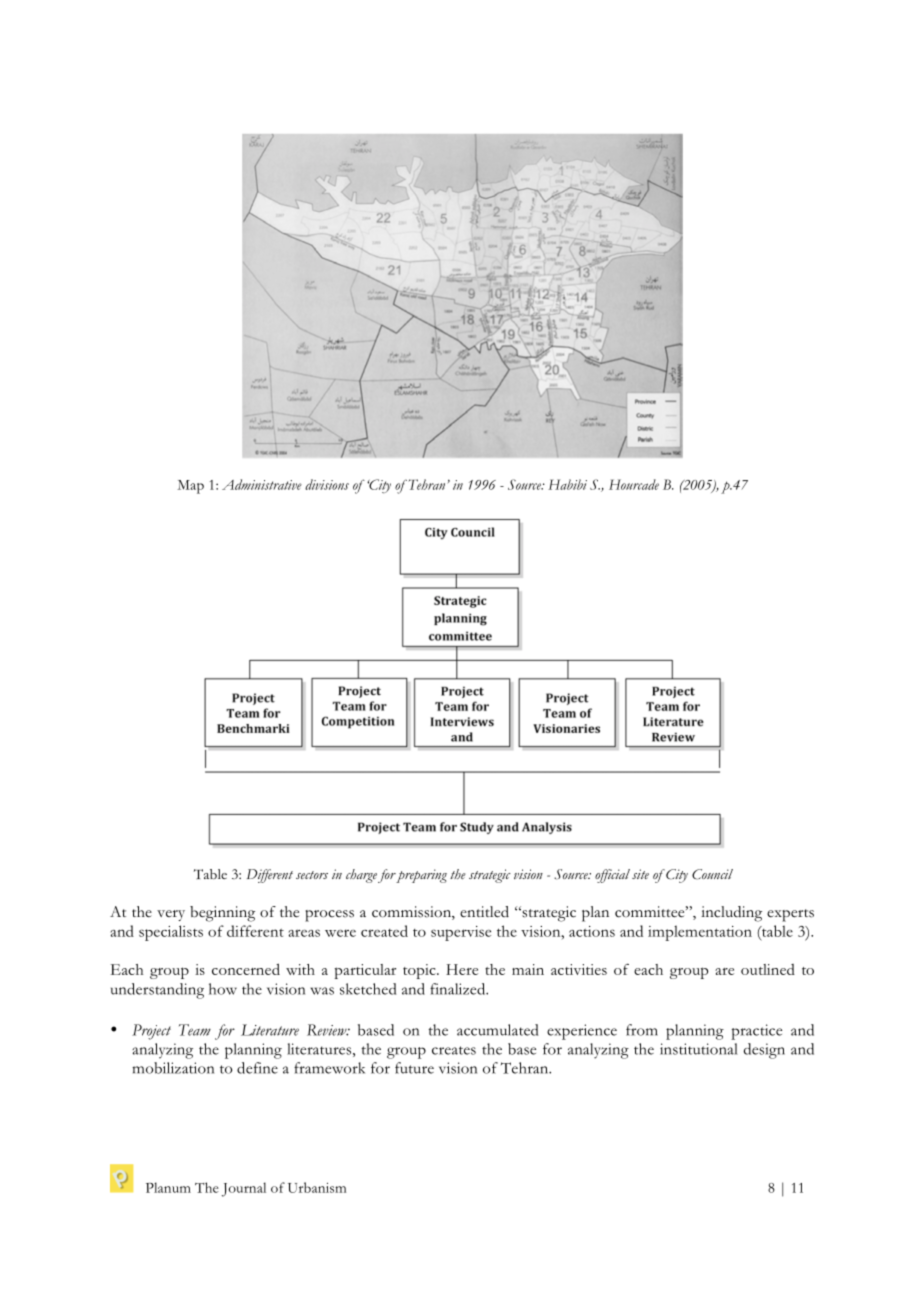 Image resolution: width=924 pixels, height=1308 pixels. Describe the element at coordinates (421, 876) in the screenshot. I see `preparing` at that location.
